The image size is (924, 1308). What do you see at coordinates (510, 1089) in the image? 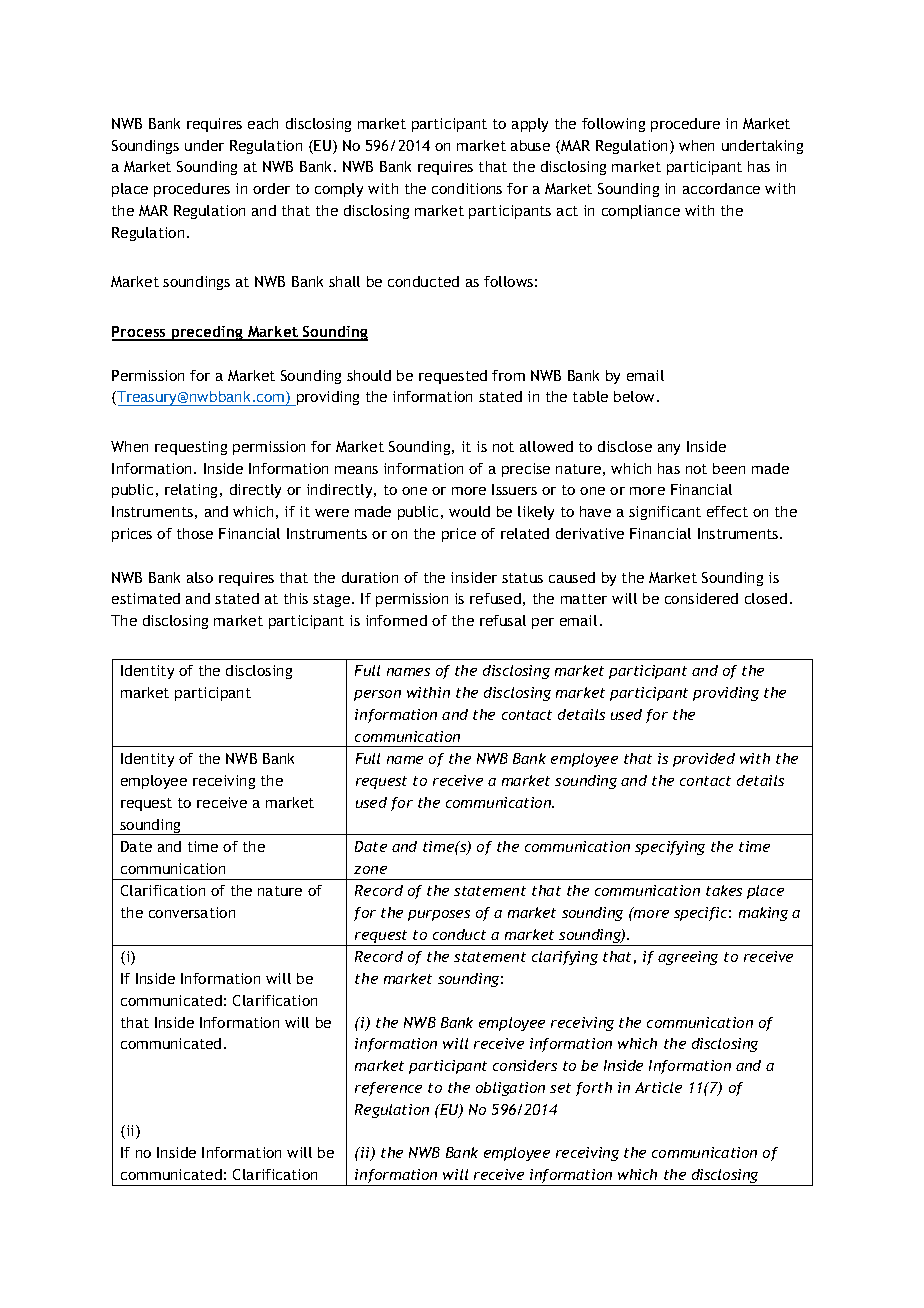
I see `obligation` at bounding box center [510, 1089].
